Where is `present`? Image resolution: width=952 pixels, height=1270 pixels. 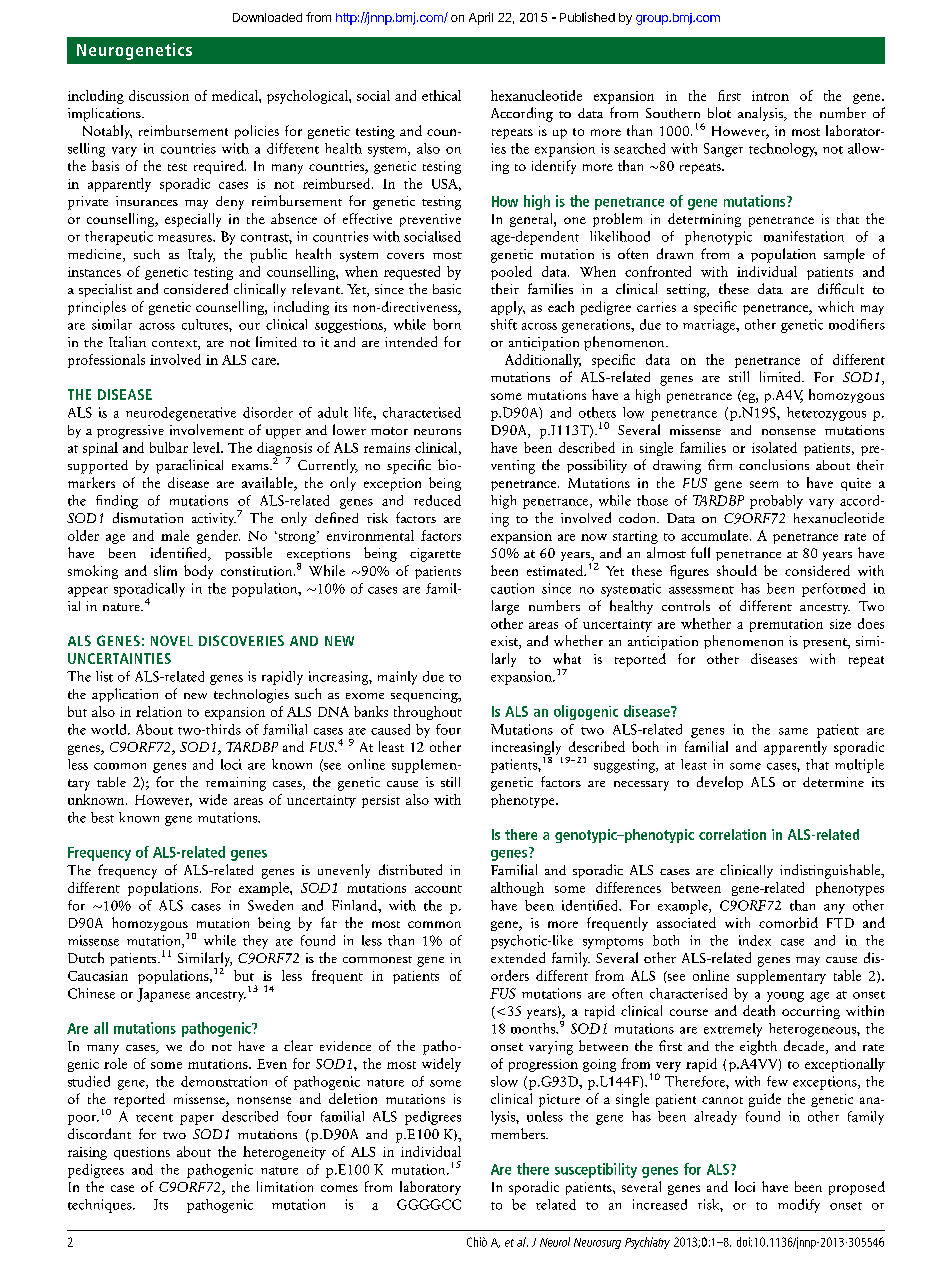 present is located at coordinates (826, 643).
